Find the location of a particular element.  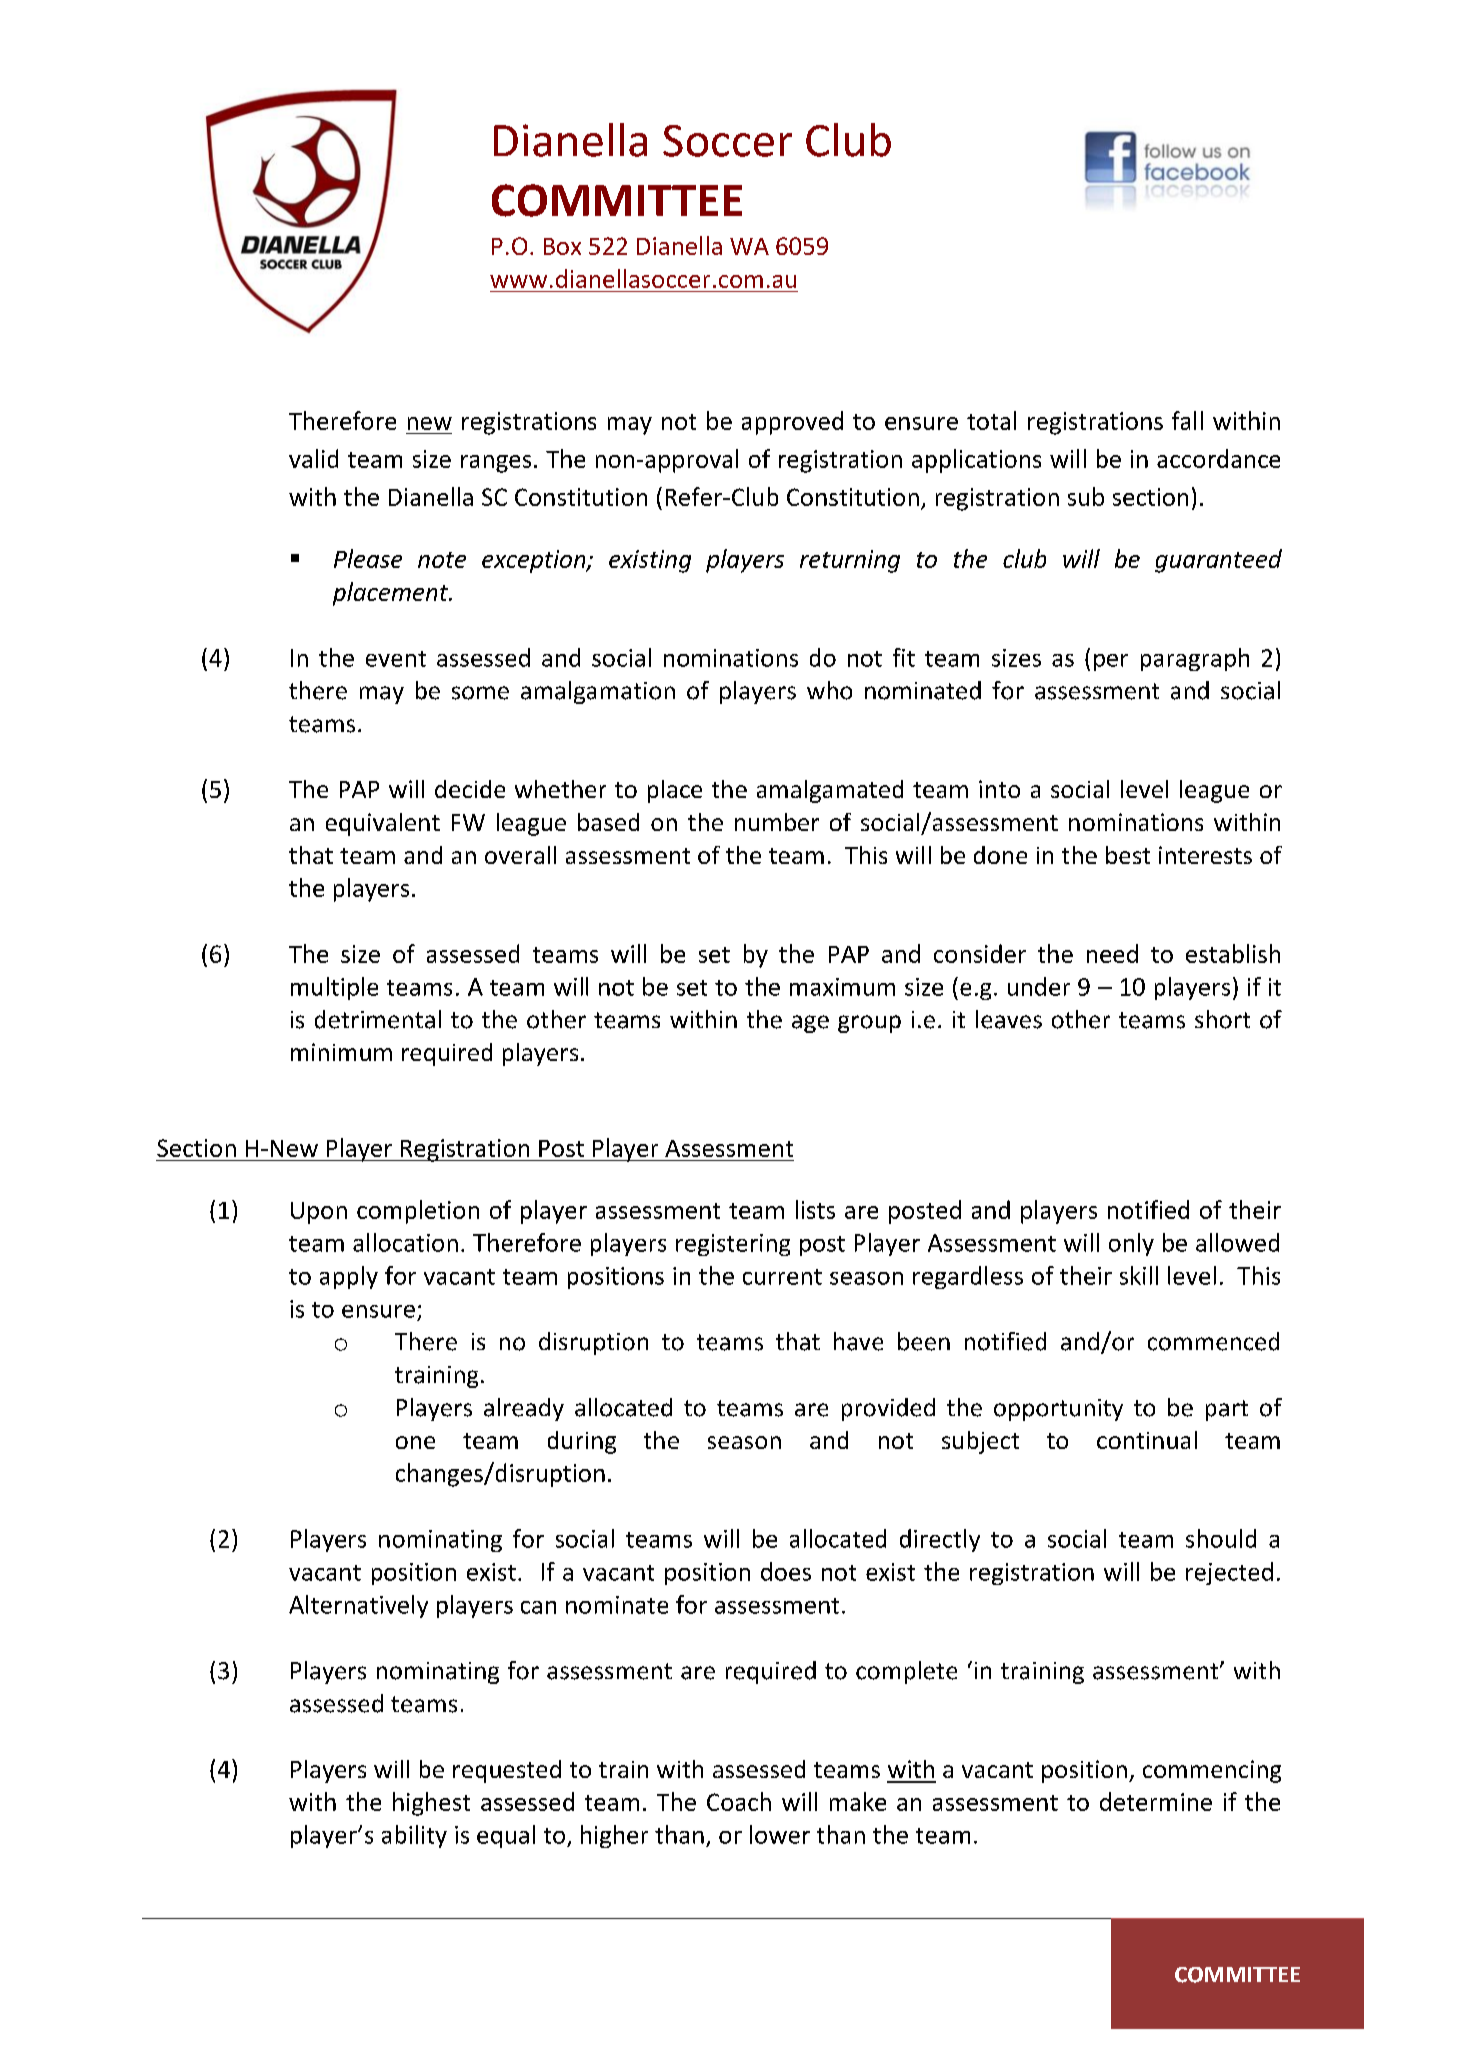

age is located at coordinates (810, 1024).
